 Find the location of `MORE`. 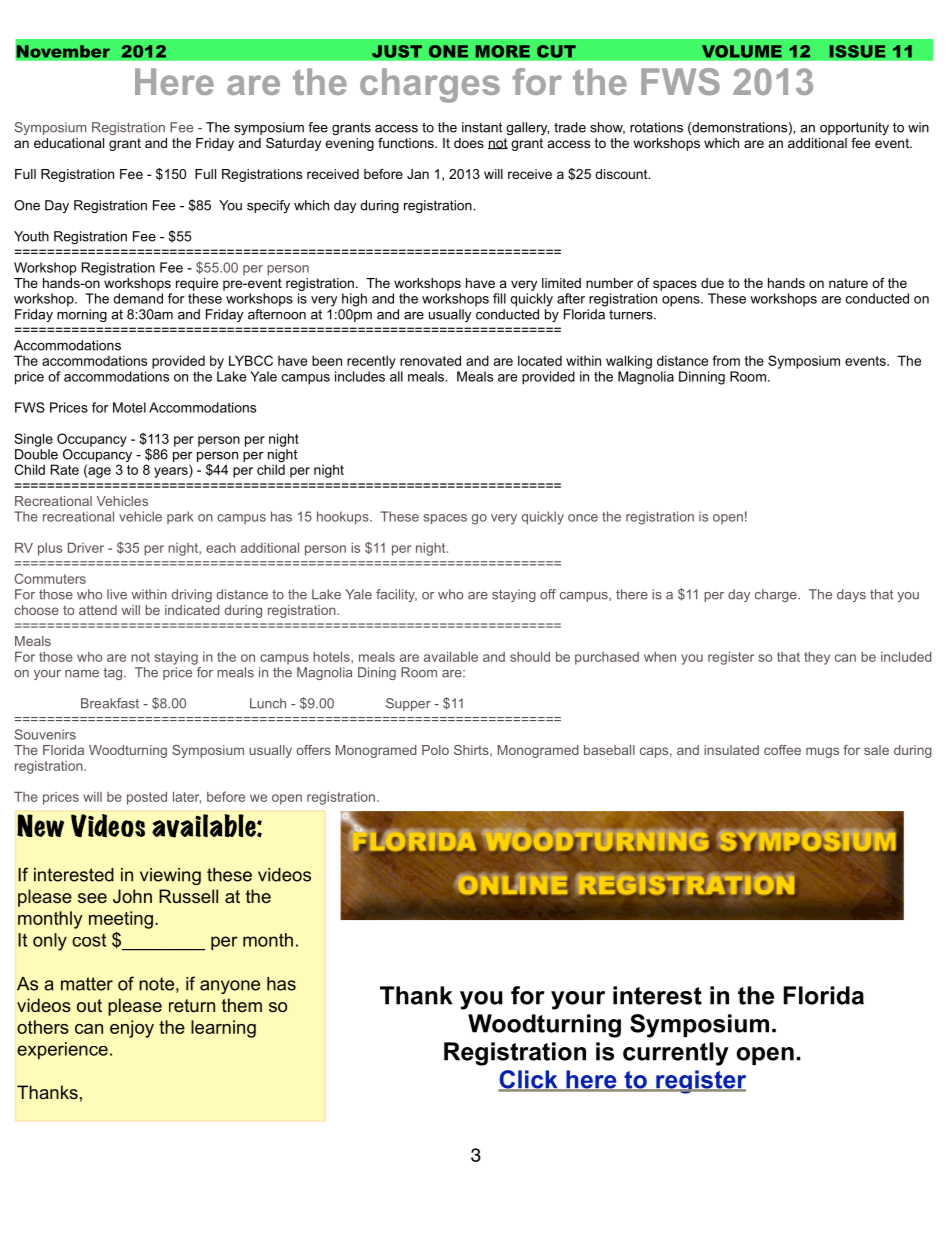

MORE is located at coordinates (502, 51).
